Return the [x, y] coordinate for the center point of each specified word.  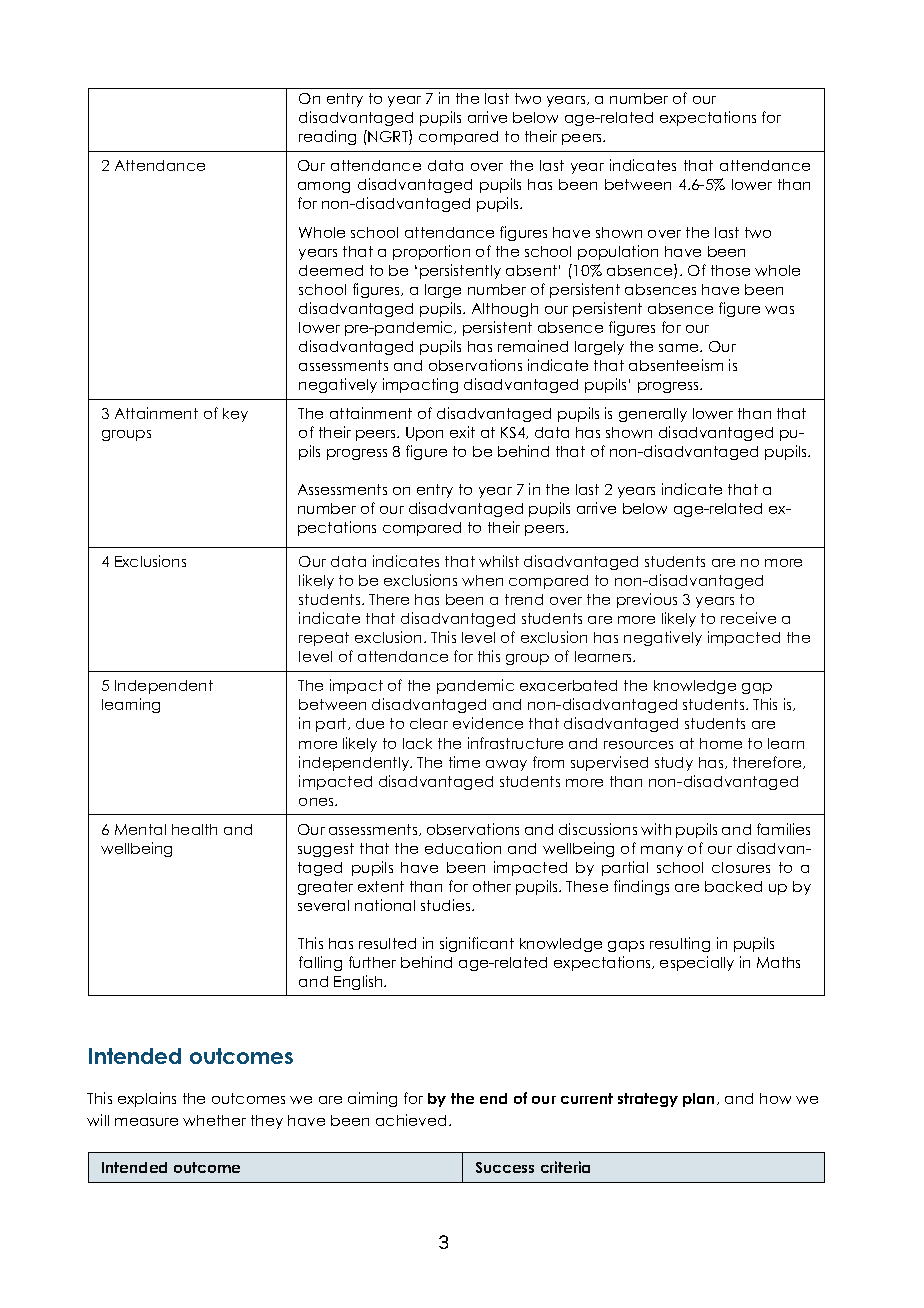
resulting [680, 944]
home [721, 743]
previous [647, 600]
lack [417, 743]
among [324, 187]
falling [320, 963]
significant [477, 944]
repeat [324, 639]
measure [146, 1122]
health [194, 829]
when [482, 580]
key [235, 415]
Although [505, 310]
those [730, 270]
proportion [431, 252]
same [680, 348]
